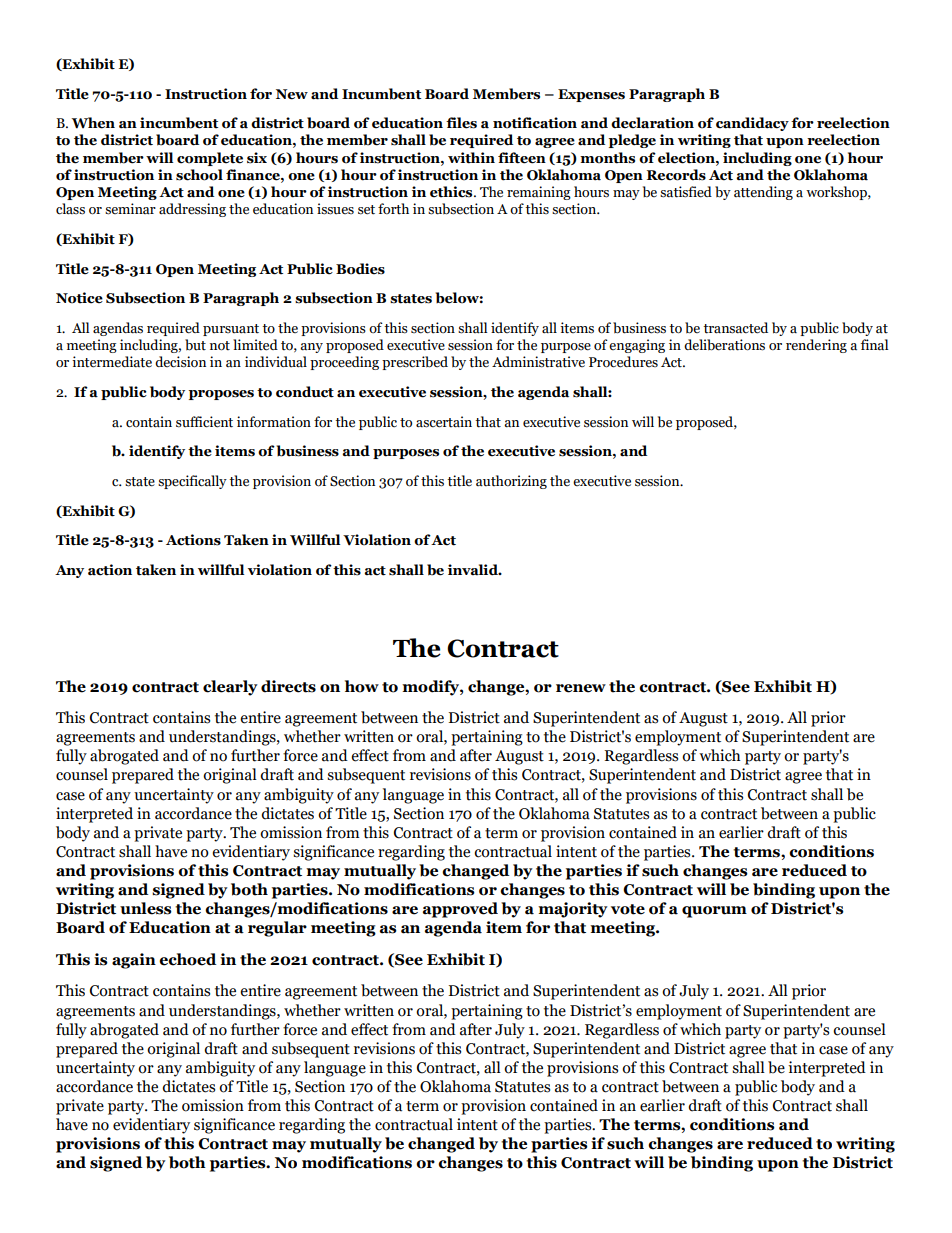 This screenshot has height=1233, width=952. Describe the element at coordinates (230, 688) in the screenshot. I see `clearly` at that location.
